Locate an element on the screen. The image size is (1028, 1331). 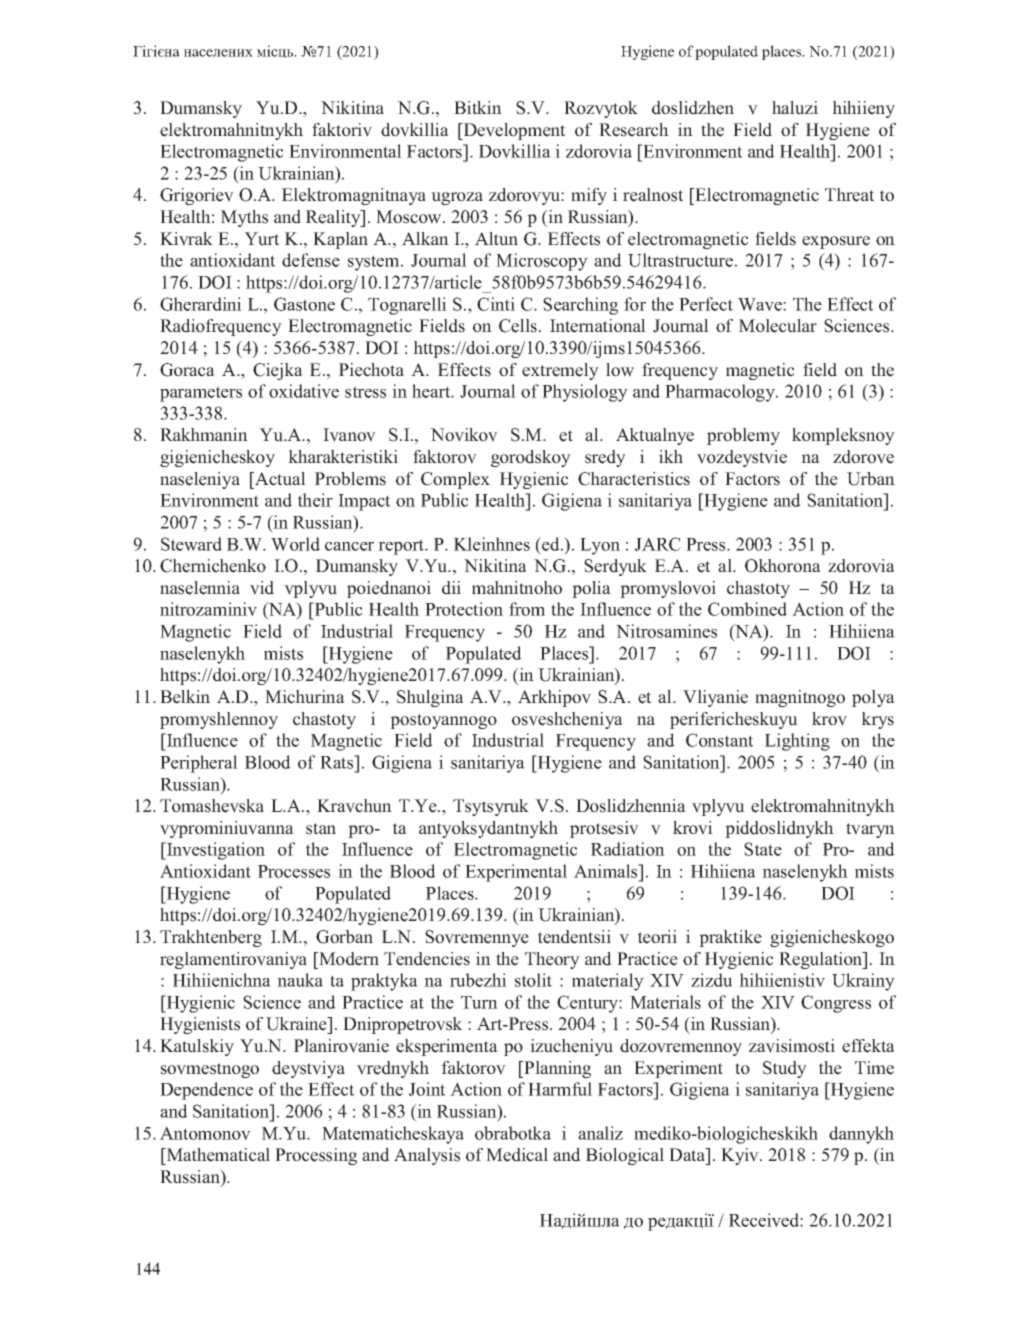
Threat is located at coordinates (849, 195).
